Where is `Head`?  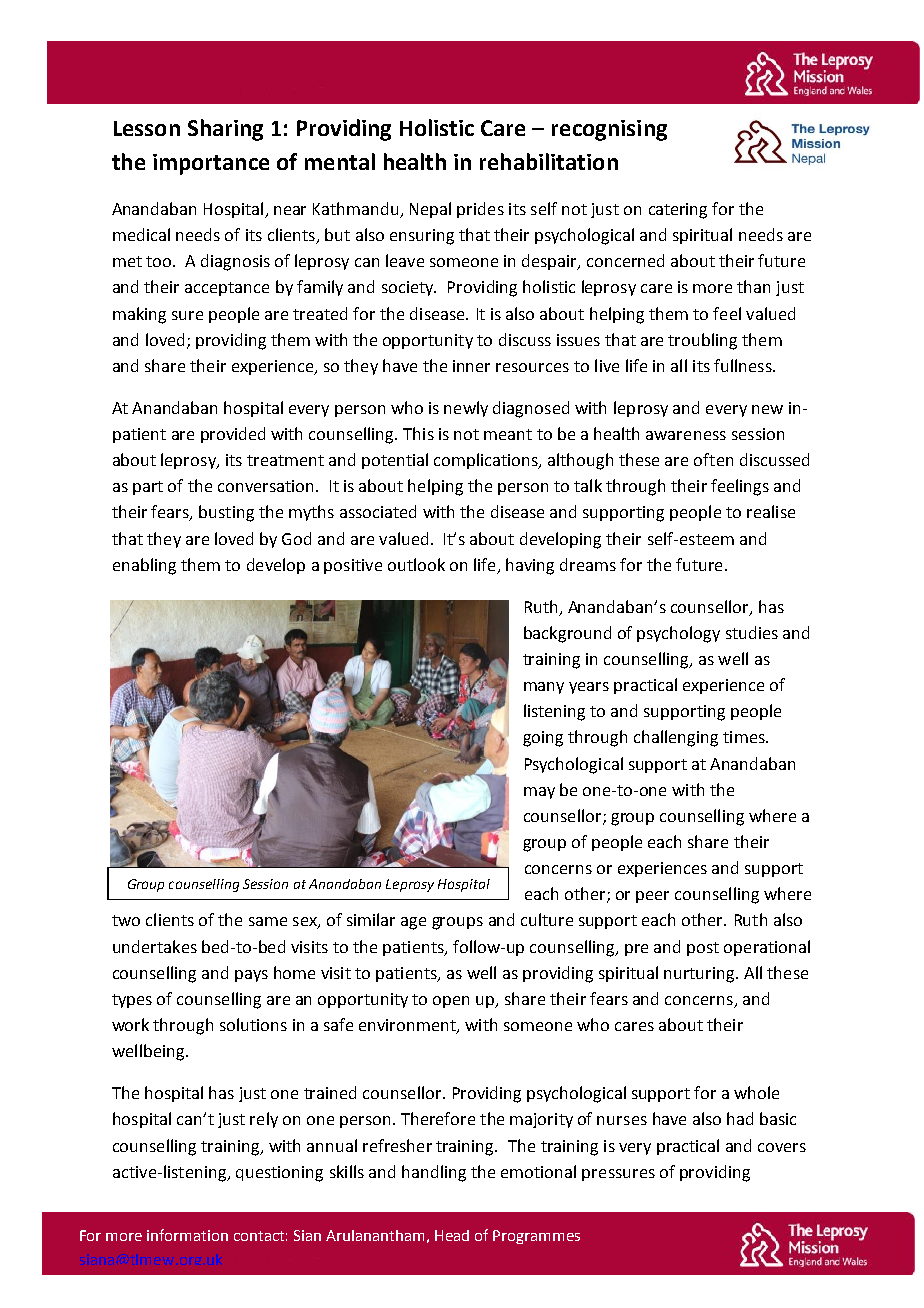
Head is located at coordinates (452, 1235).
